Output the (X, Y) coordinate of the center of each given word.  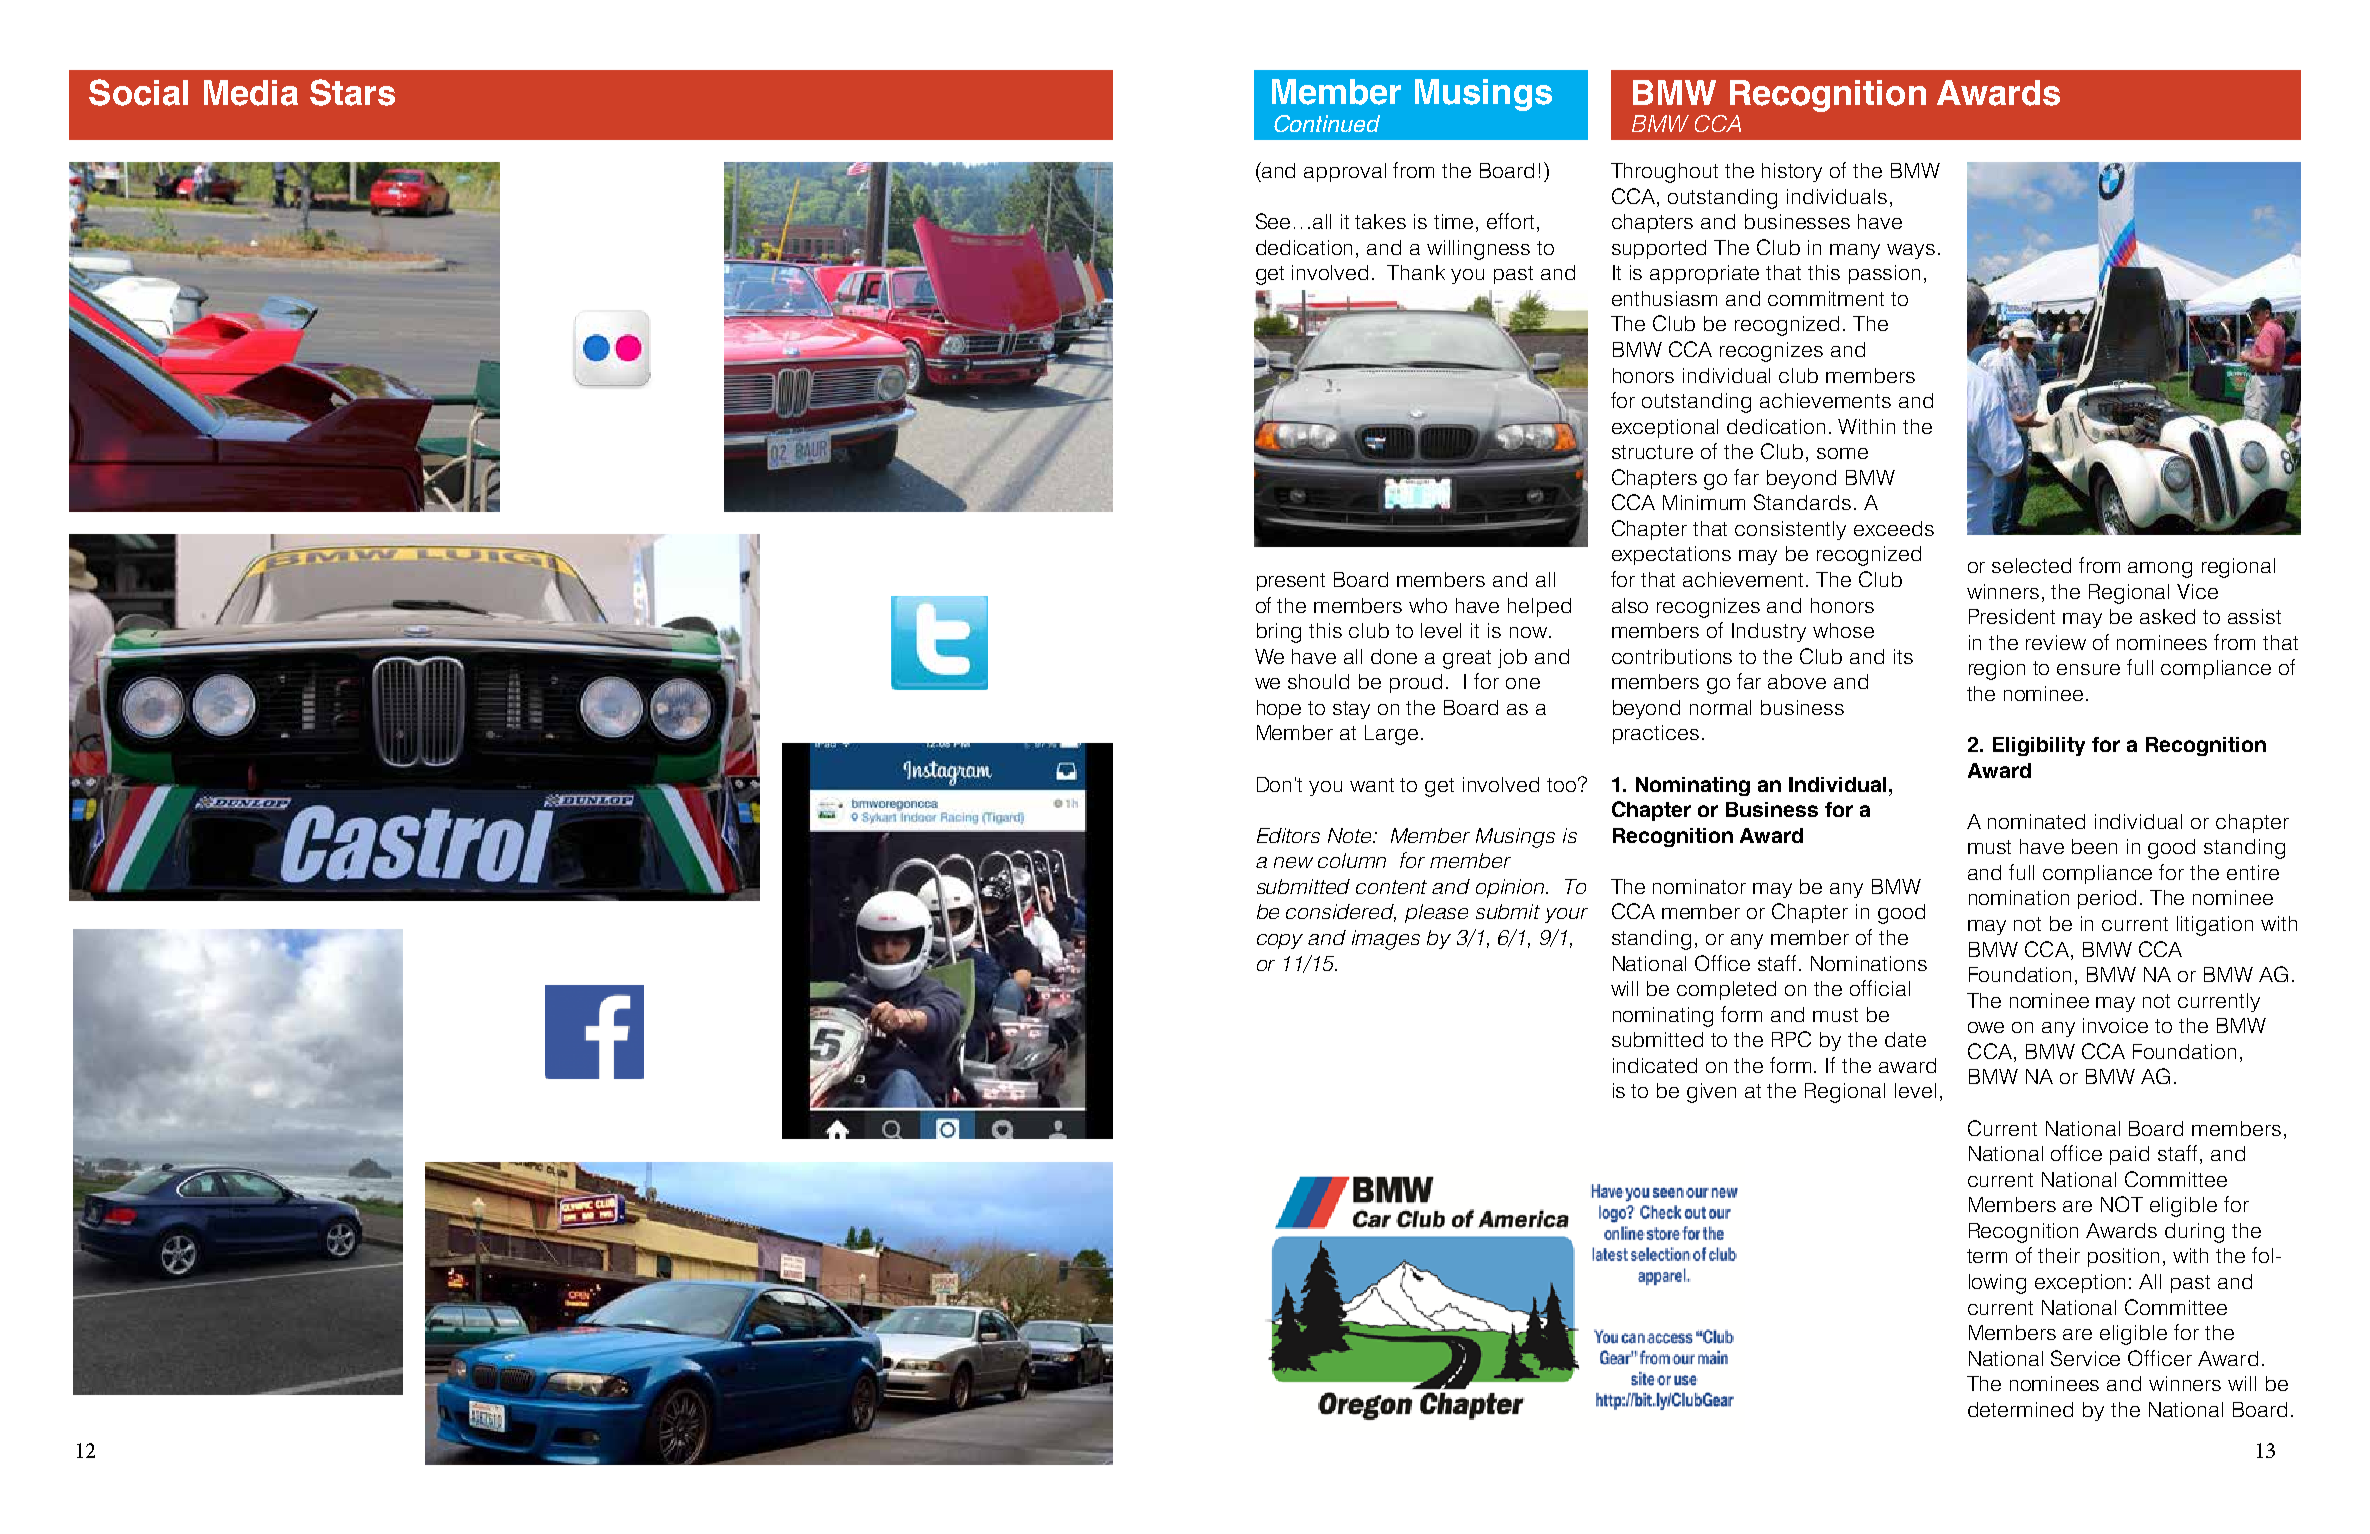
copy (1280, 941)
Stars (352, 92)
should (1318, 681)
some (1842, 453)
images (1386, 940)
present (1291, 582)
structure (1652, 452)
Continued (1327, 123)
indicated (1655, 1065)
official (1880, 988)
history (1792, 172)
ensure (2088, 669)
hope (1279, 709)
